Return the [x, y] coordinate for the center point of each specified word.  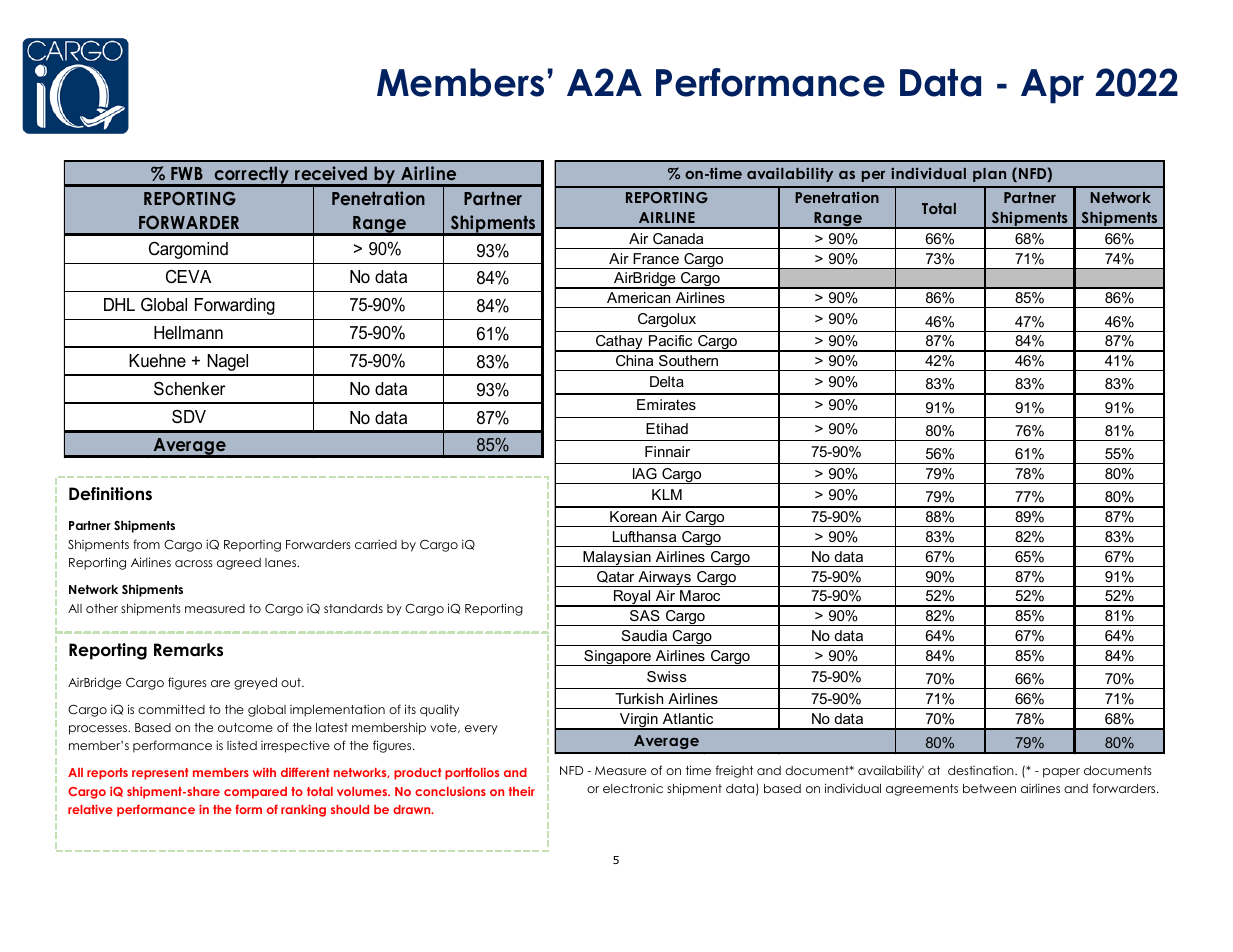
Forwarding [235, 306]
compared [255, 793]
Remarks [188, 650]
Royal [632, 598]
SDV [189, 417]
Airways [664, 579]
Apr [1052, 86]
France [656, 258]
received [331, 173]
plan [989, 175]
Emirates [666, 404]
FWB [187, 173]
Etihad [667, 428]
